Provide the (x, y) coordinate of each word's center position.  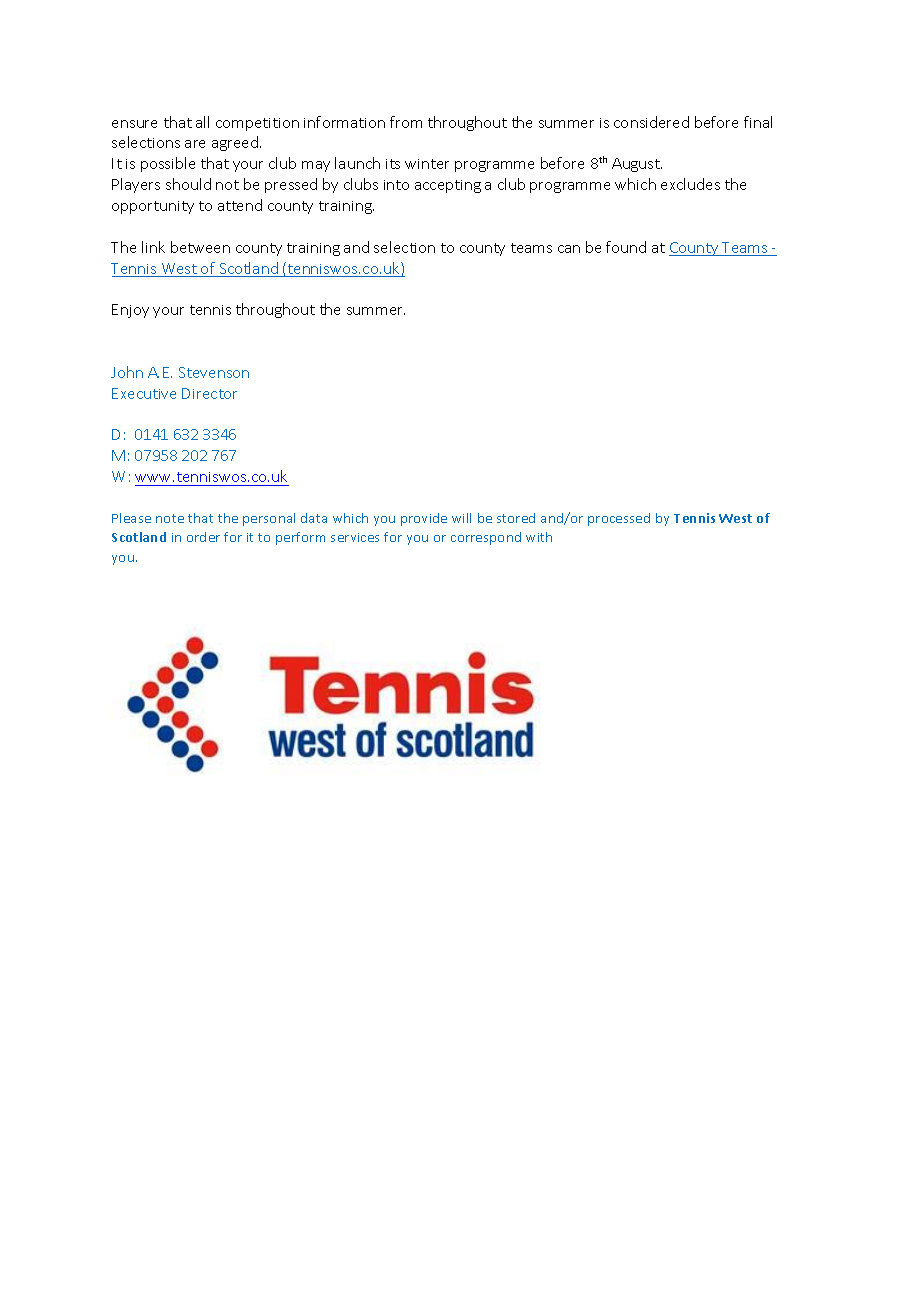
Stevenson (214, 372)
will (461, 518)
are (195, 144)
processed (619, 519)
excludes (690, 184)
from (406, 122)
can (569, 249)
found (626, 247)
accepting (448, 186)
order (203, 537)
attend (240, 205)
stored (516, 518)
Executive (144, 393)
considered (651, 122)
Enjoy (130, 311)
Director (209, 393)
